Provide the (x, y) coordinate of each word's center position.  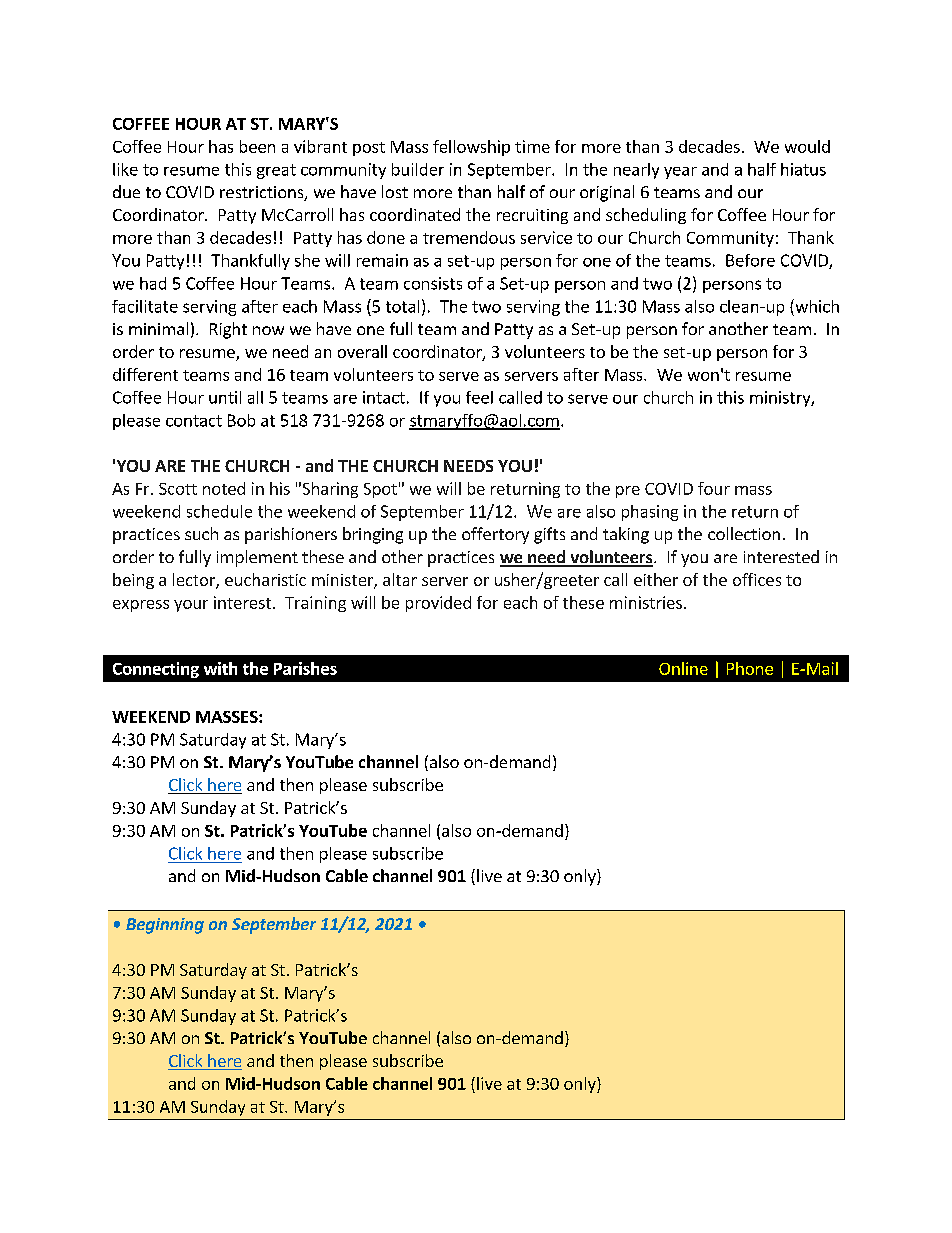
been (257, 146)
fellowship (471, 148)
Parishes (305, 668)
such (201, 533)
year (680, 173)
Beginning (165, 926)
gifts (549, 535)
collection (744, 533)
